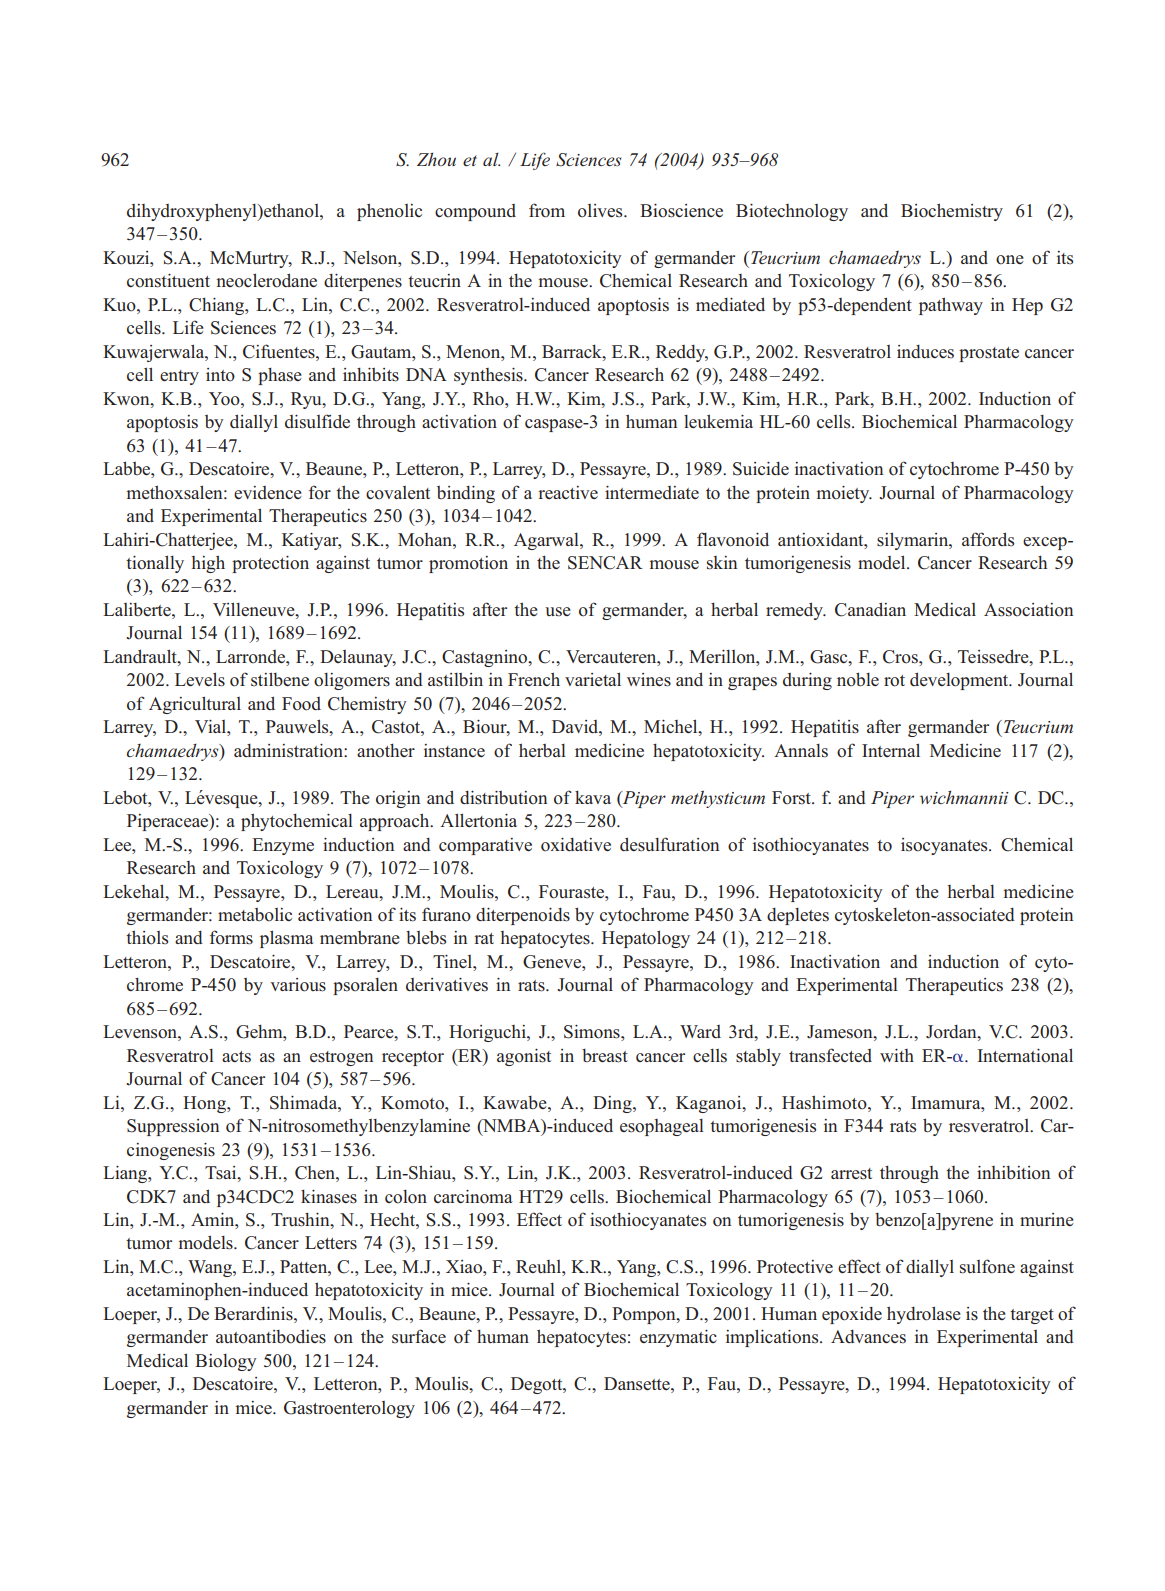  Describe the element at coordinates (593, 797) in the screenshot. I see `kava` at that location.
